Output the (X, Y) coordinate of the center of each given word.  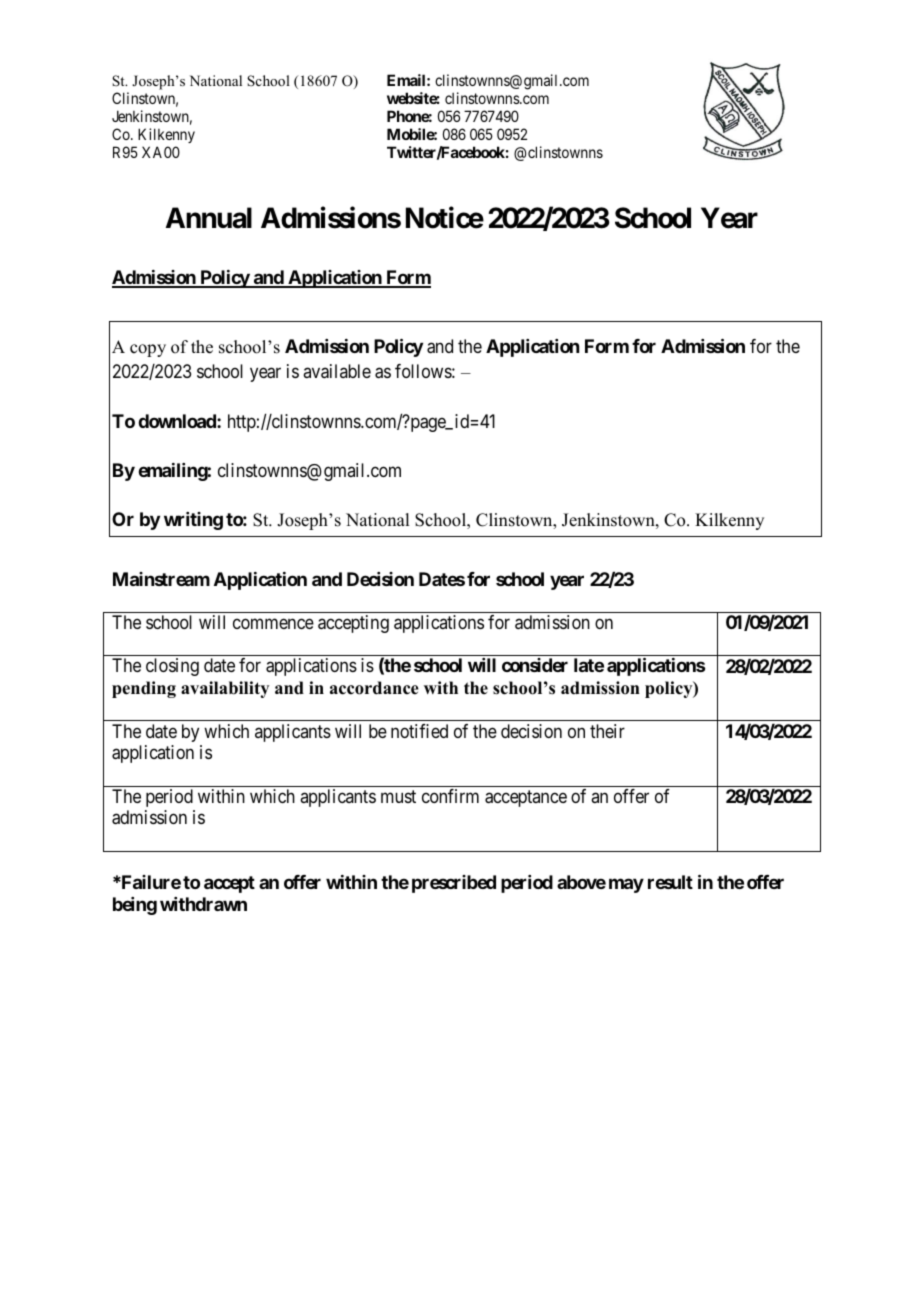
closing (172, 667)
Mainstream (161, 579)
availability (225, 689)
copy (148, 350)
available (337, 371)
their (607, 731)
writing (193, 521)
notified (419, 731)
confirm (450, 796)
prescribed (454, 884)
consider (535, 665)
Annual (209, 218)
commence (273, 623)
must (398, 796)
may (626, 886)
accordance (374, 688)
